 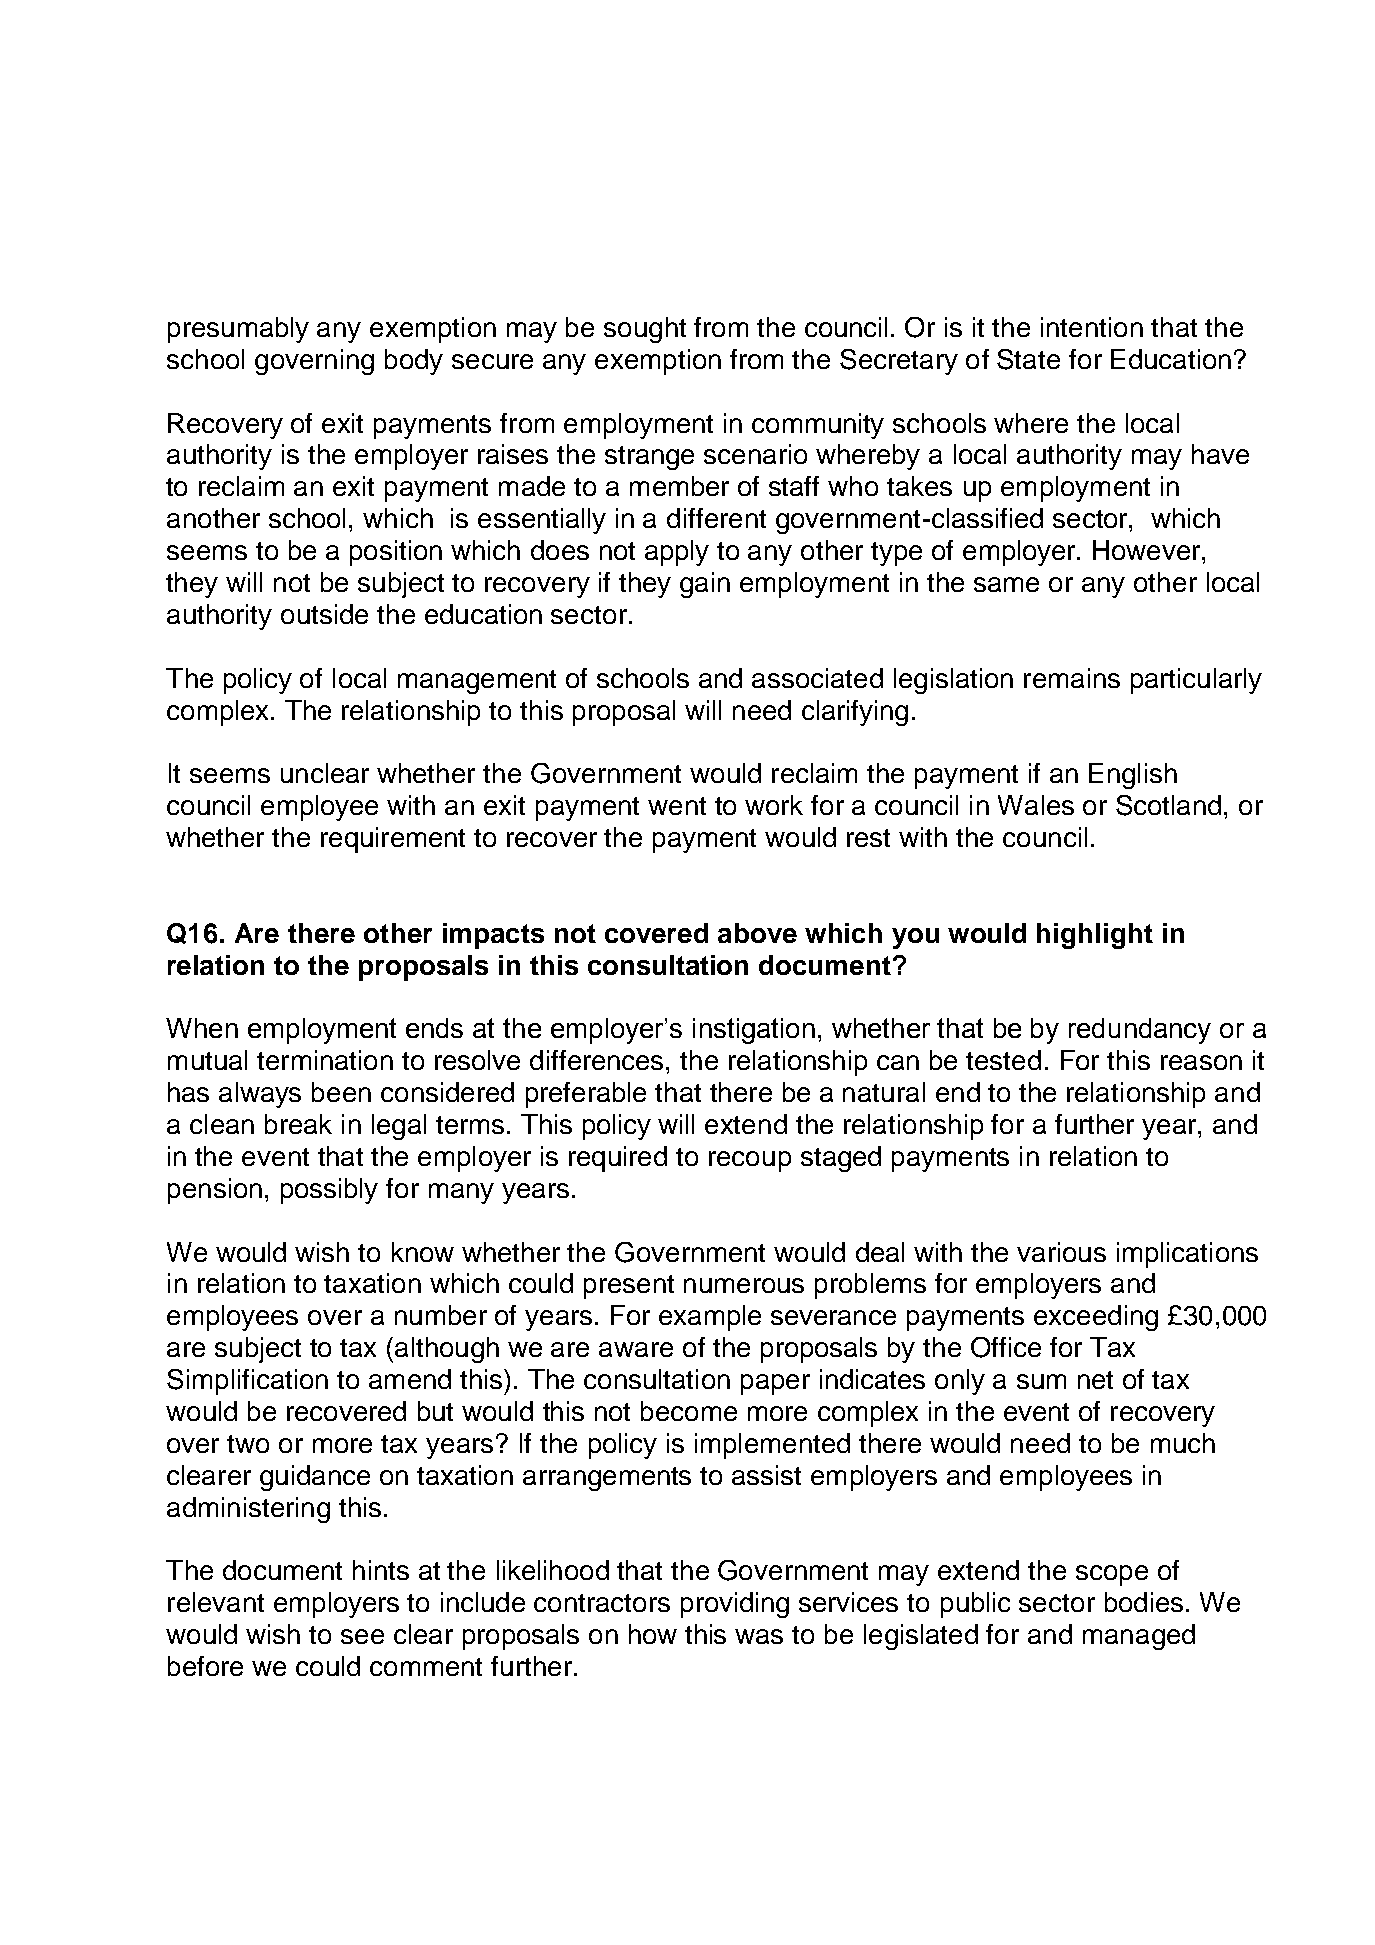 What do you see at coordinates (325, 1060) in the document?
I see `termination` at bounding box center [325, 1060].
